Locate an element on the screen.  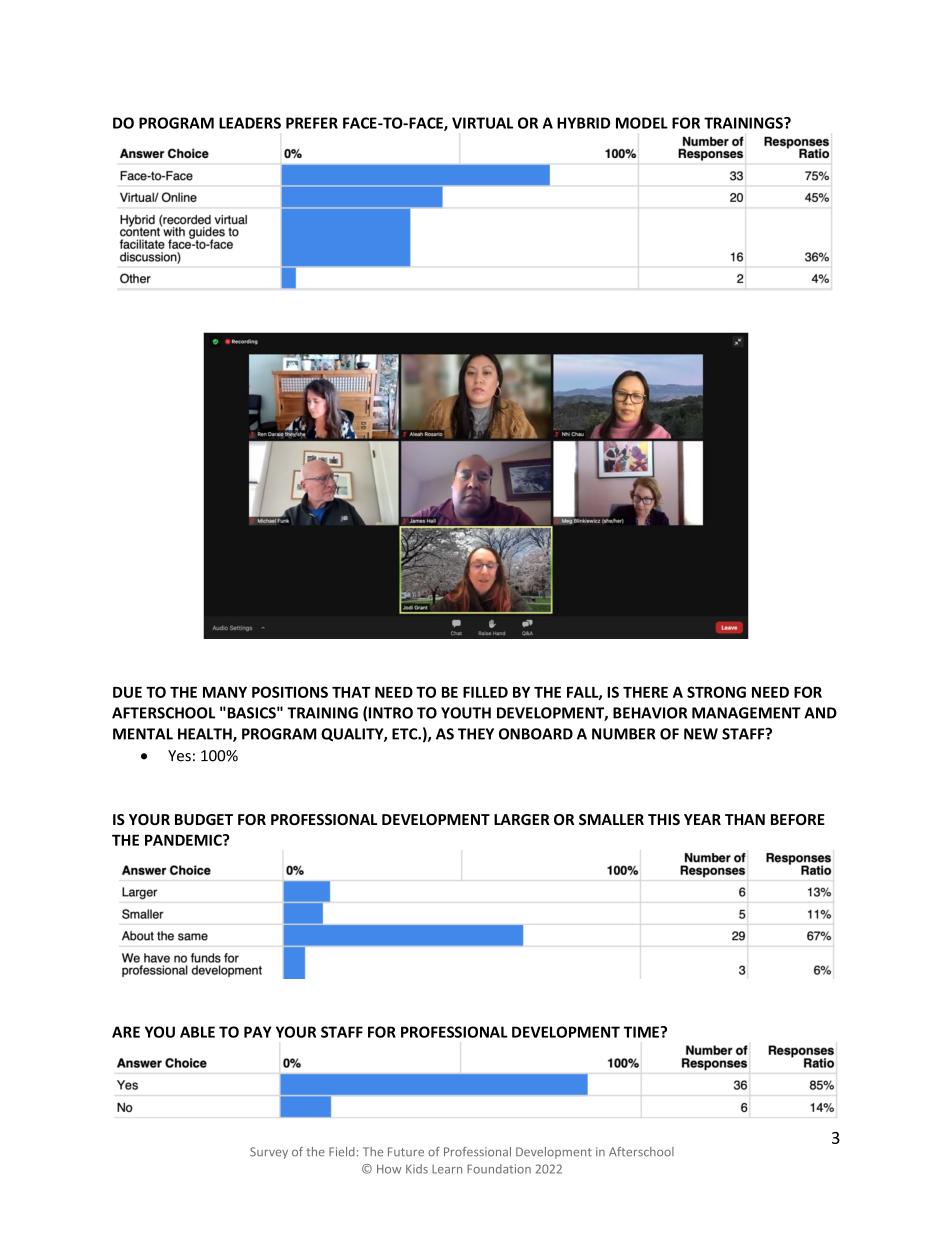
STRONG is located at coordinates (716, 692).
